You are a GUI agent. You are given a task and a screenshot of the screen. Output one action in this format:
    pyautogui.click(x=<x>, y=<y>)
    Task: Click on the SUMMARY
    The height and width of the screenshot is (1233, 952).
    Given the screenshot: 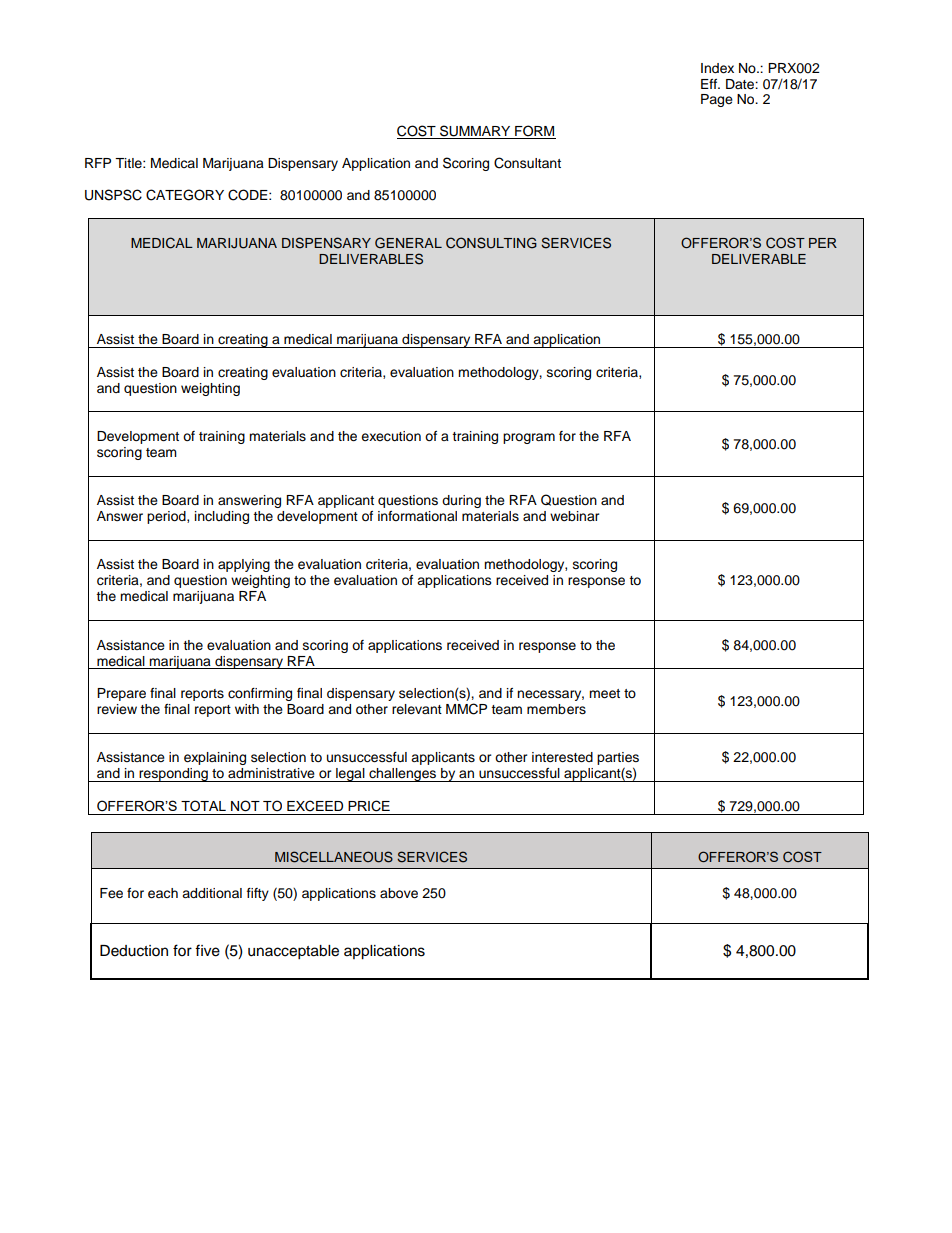 What is the action you would take?
    pyautogui.click(x=475, y=132)
